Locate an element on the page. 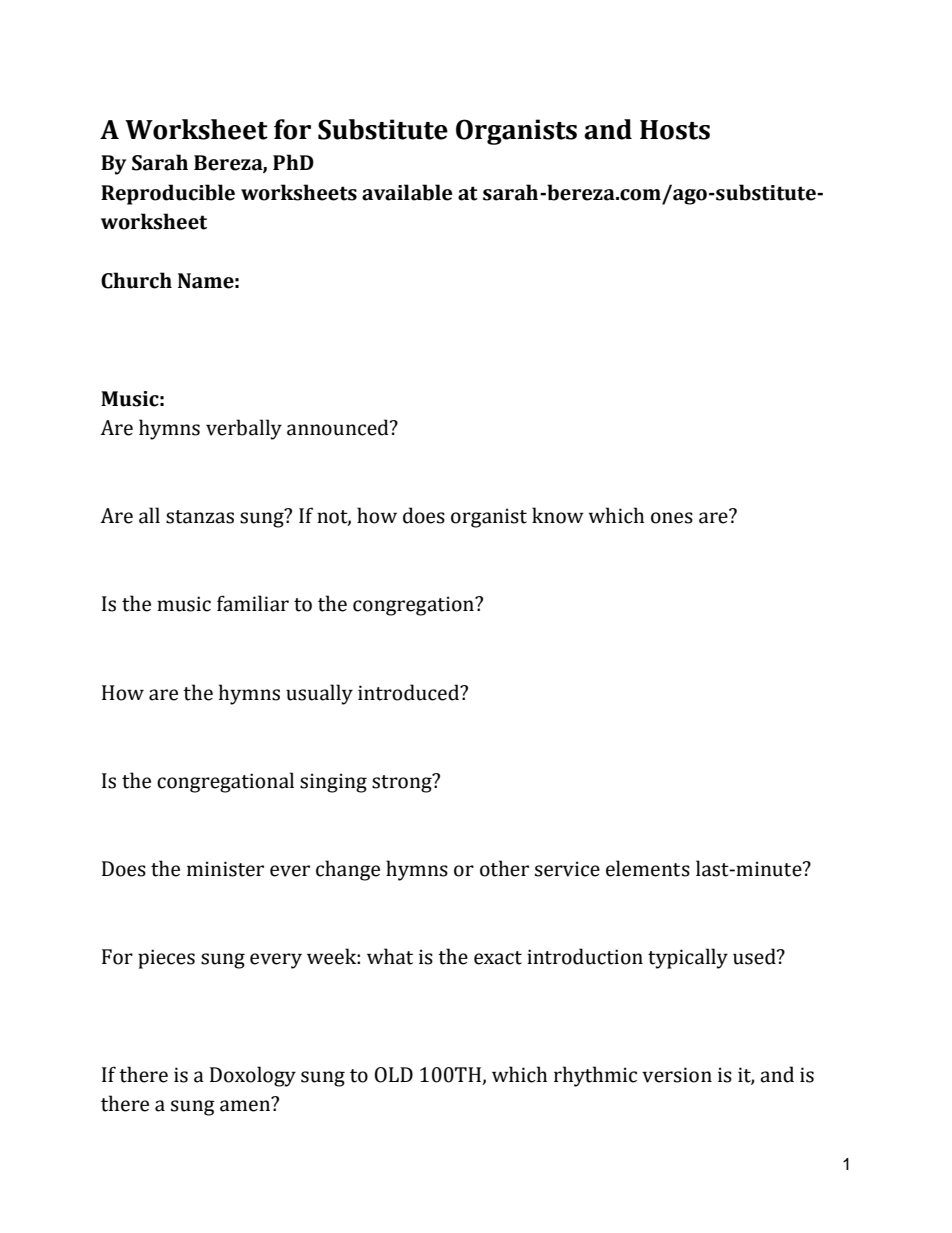 This page has height=1233, width=952. typically is located at coordinates (688, 958).
